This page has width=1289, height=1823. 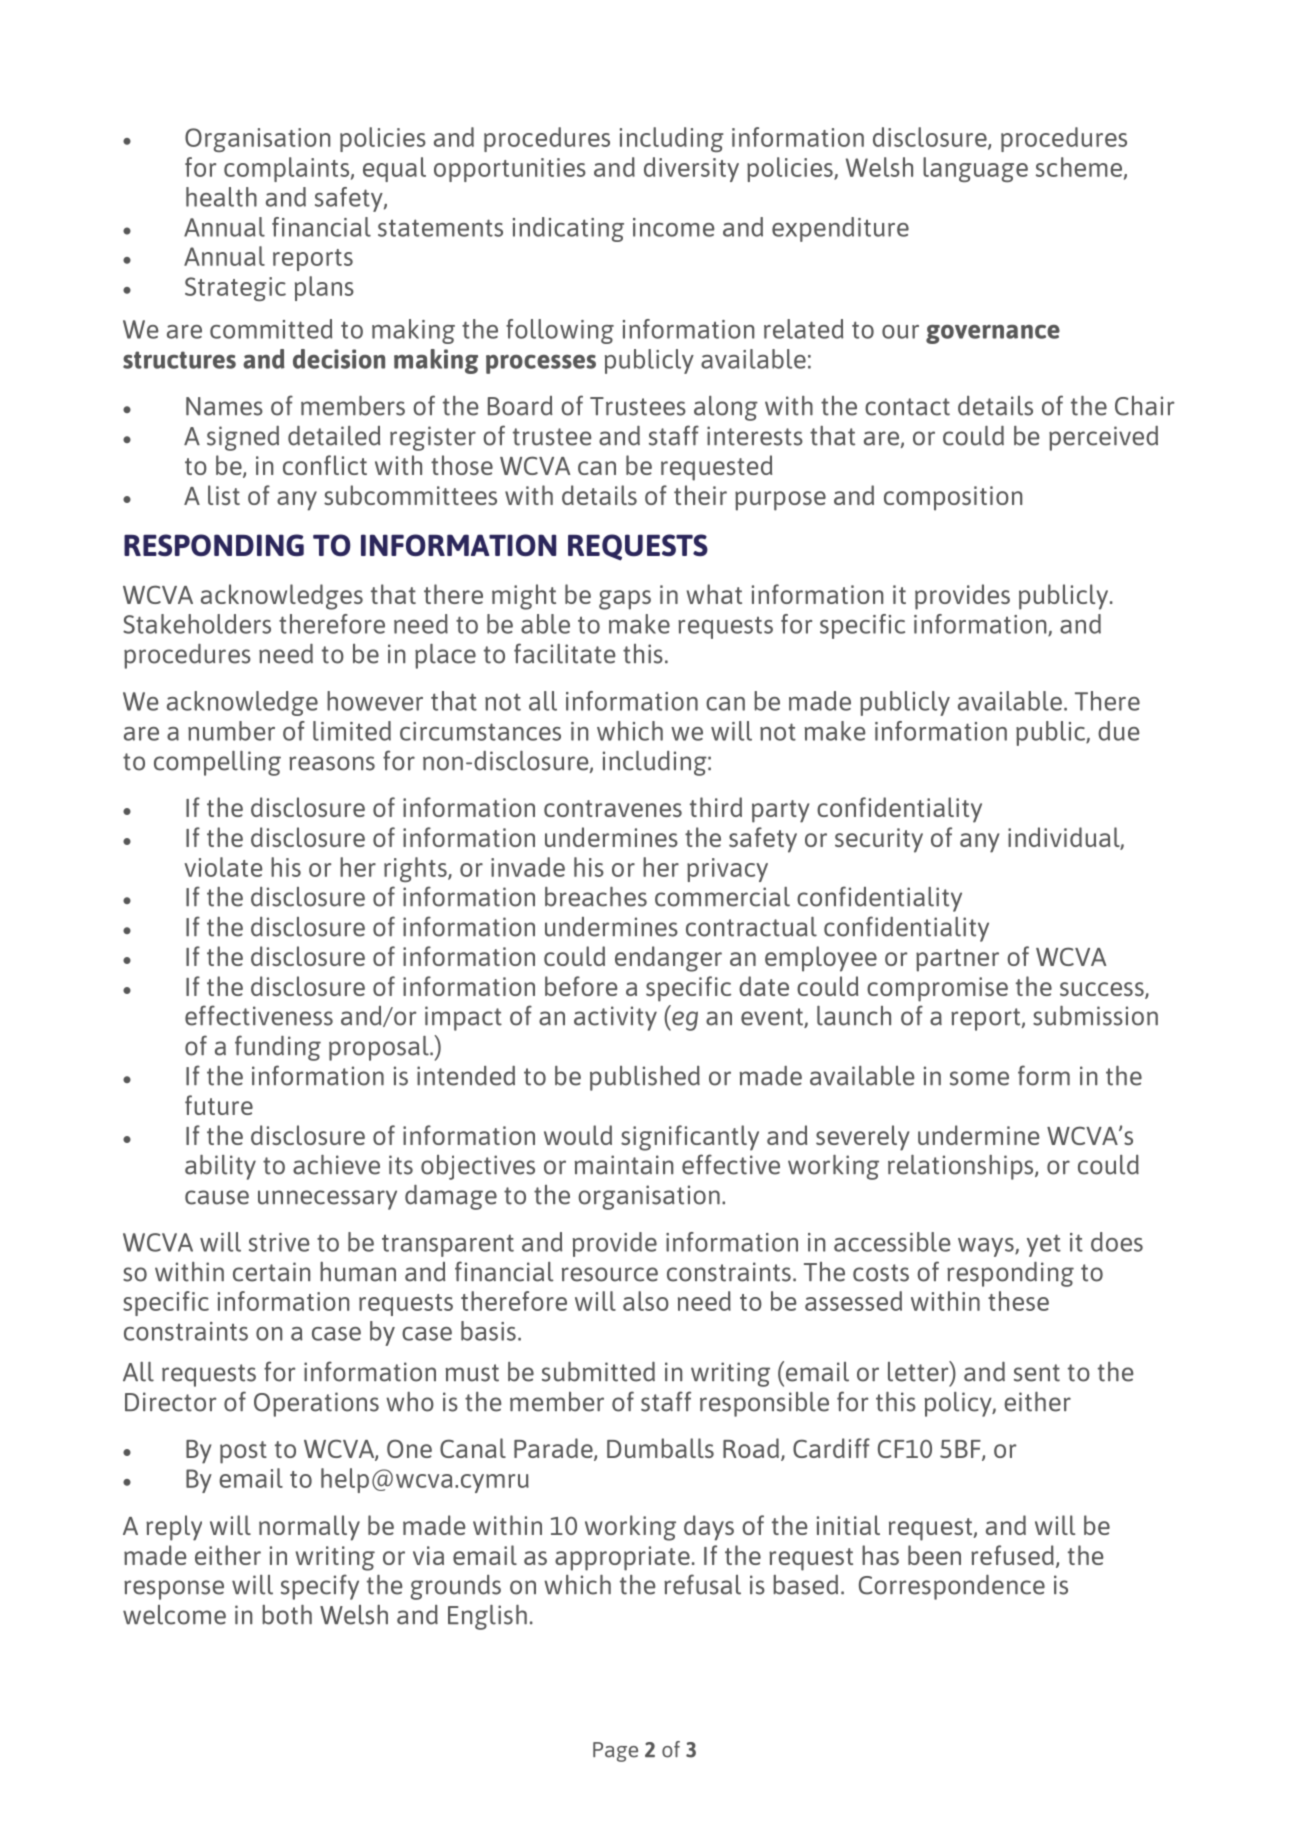 I want to click on these, so click(x=1018, y=1301).
